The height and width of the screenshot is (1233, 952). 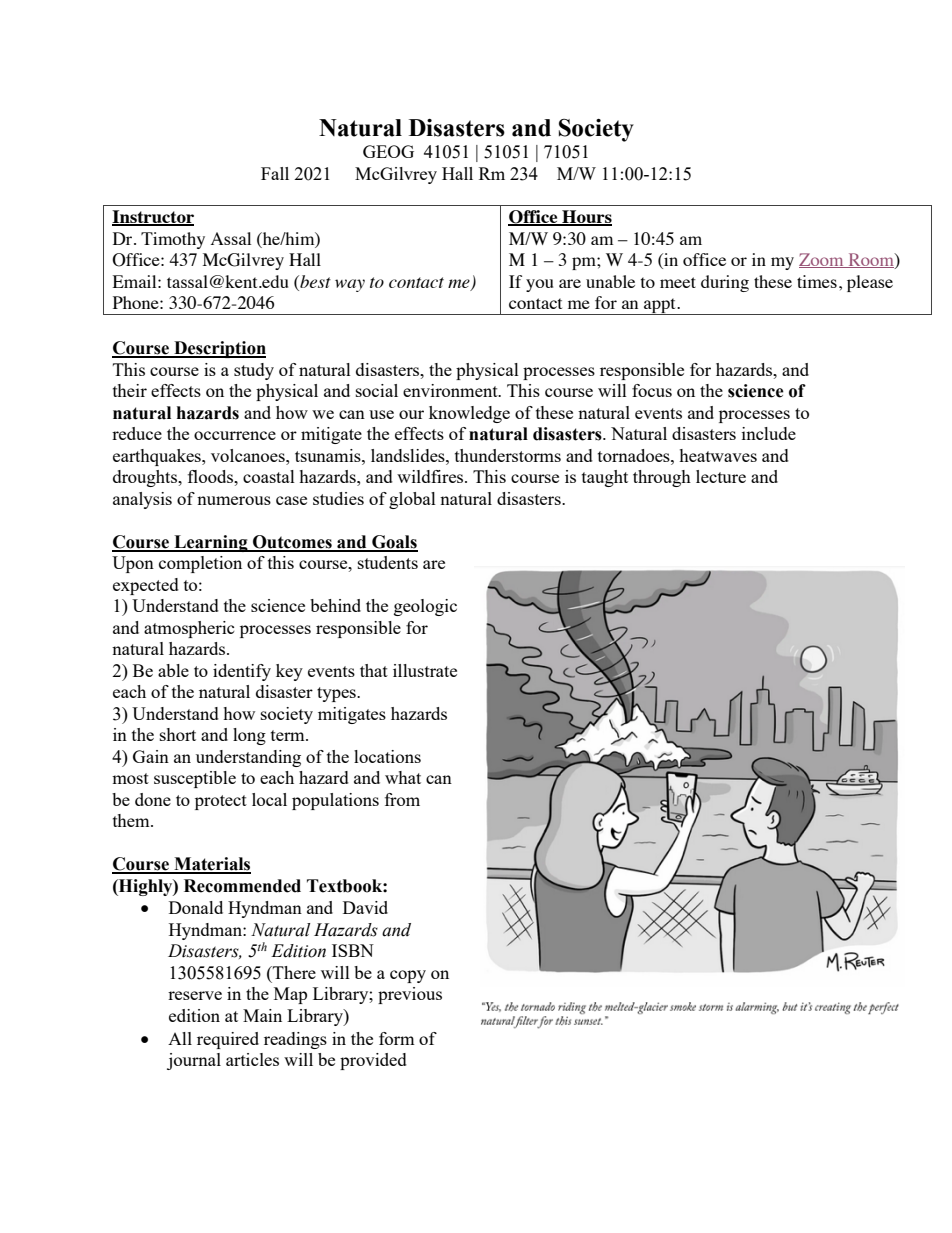 I want to click on what, so click(x=403, y=777).
